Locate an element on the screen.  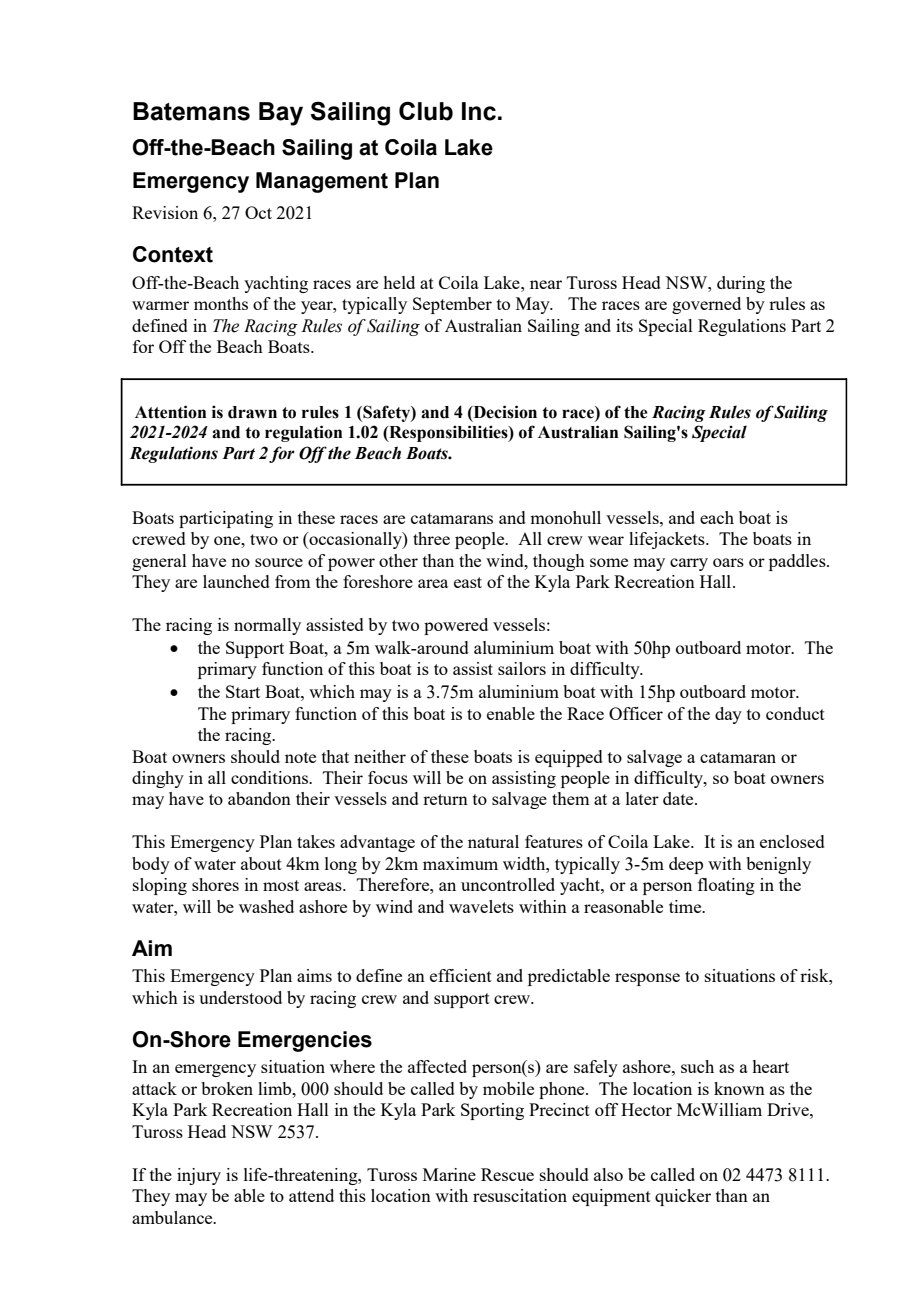
oars is located at coordinates (728, 562).
